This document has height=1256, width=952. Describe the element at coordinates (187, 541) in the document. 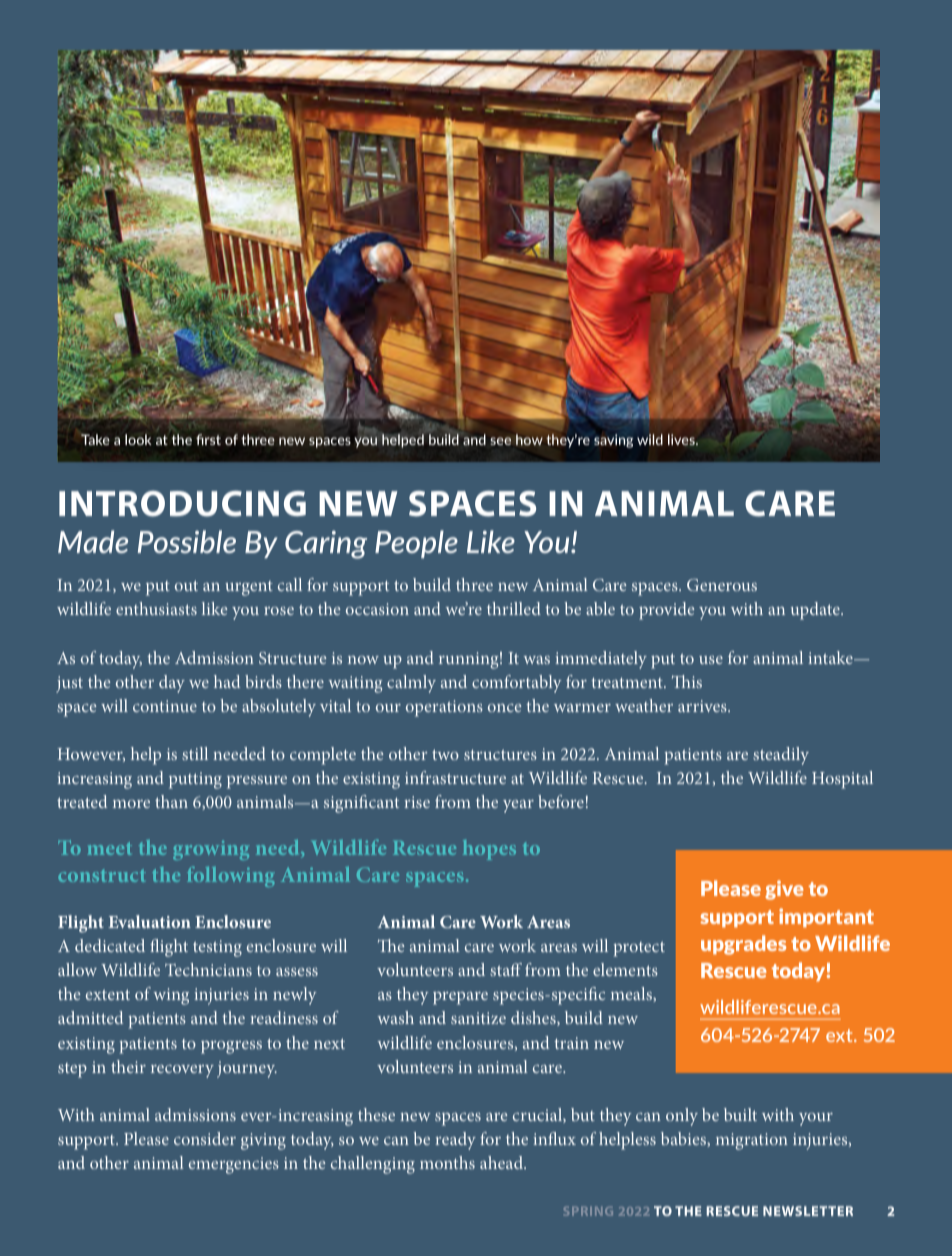

I see `Possible` at that location.
